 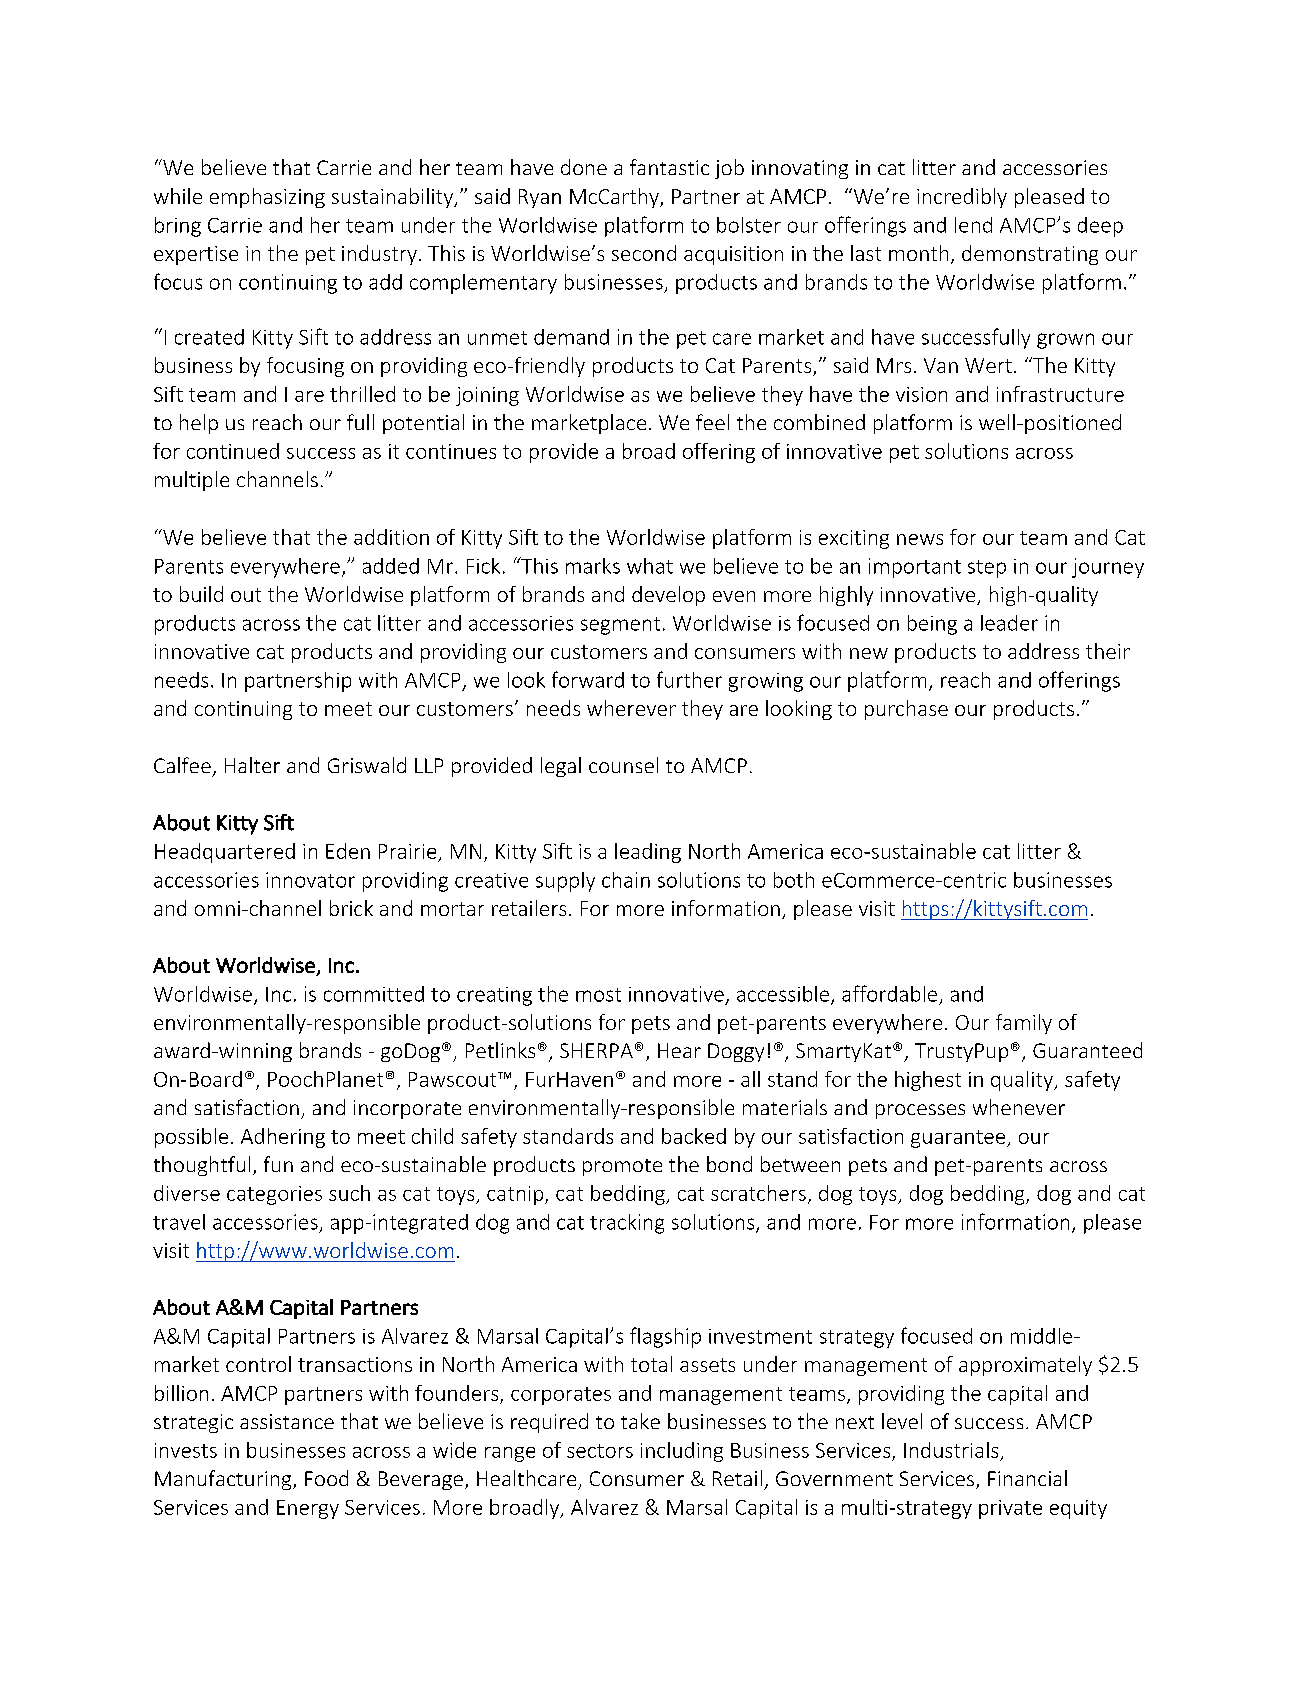 I want to click on build, so click(x=201, y=594).
